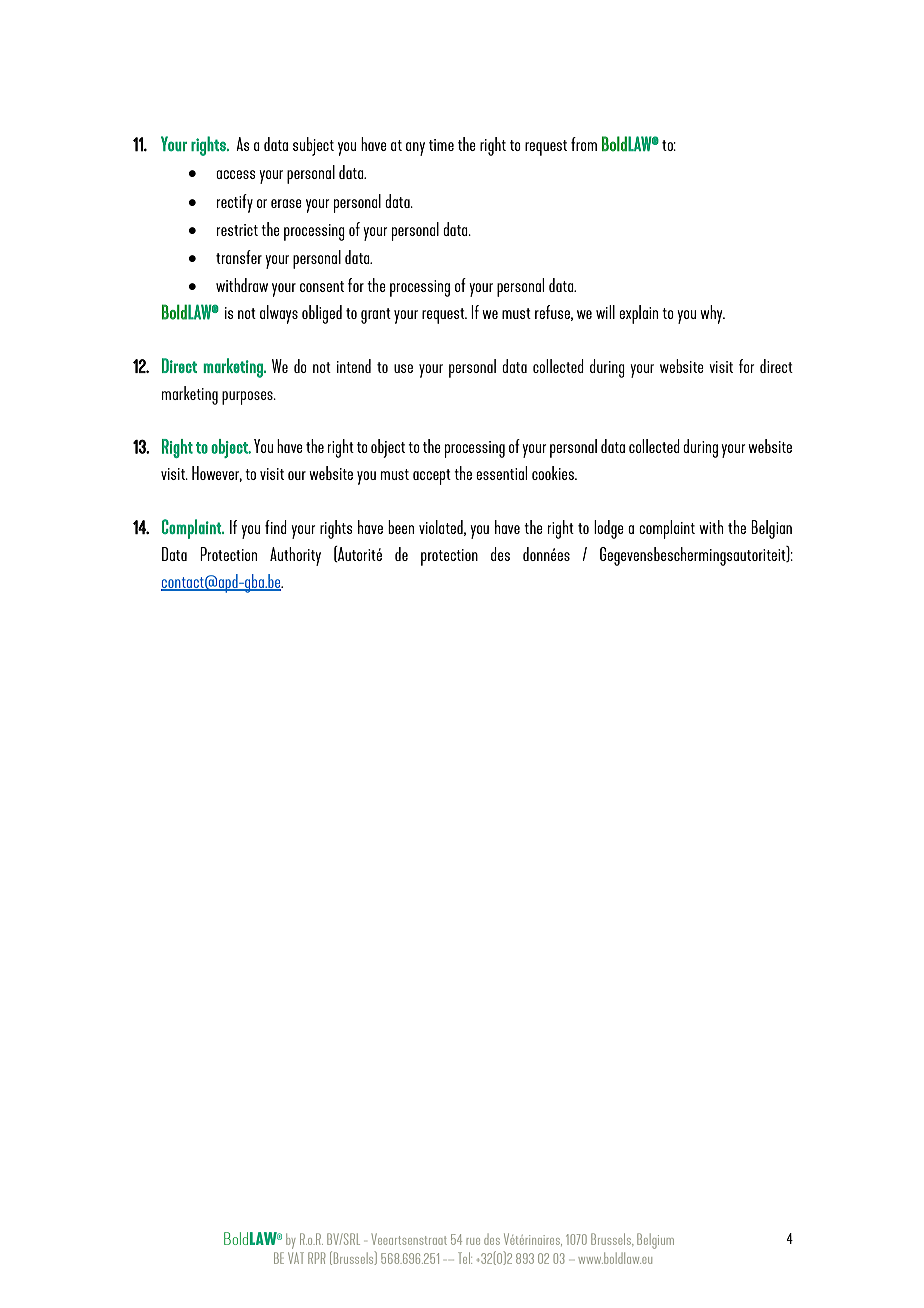  I want to click on been, so click(401, 527).
